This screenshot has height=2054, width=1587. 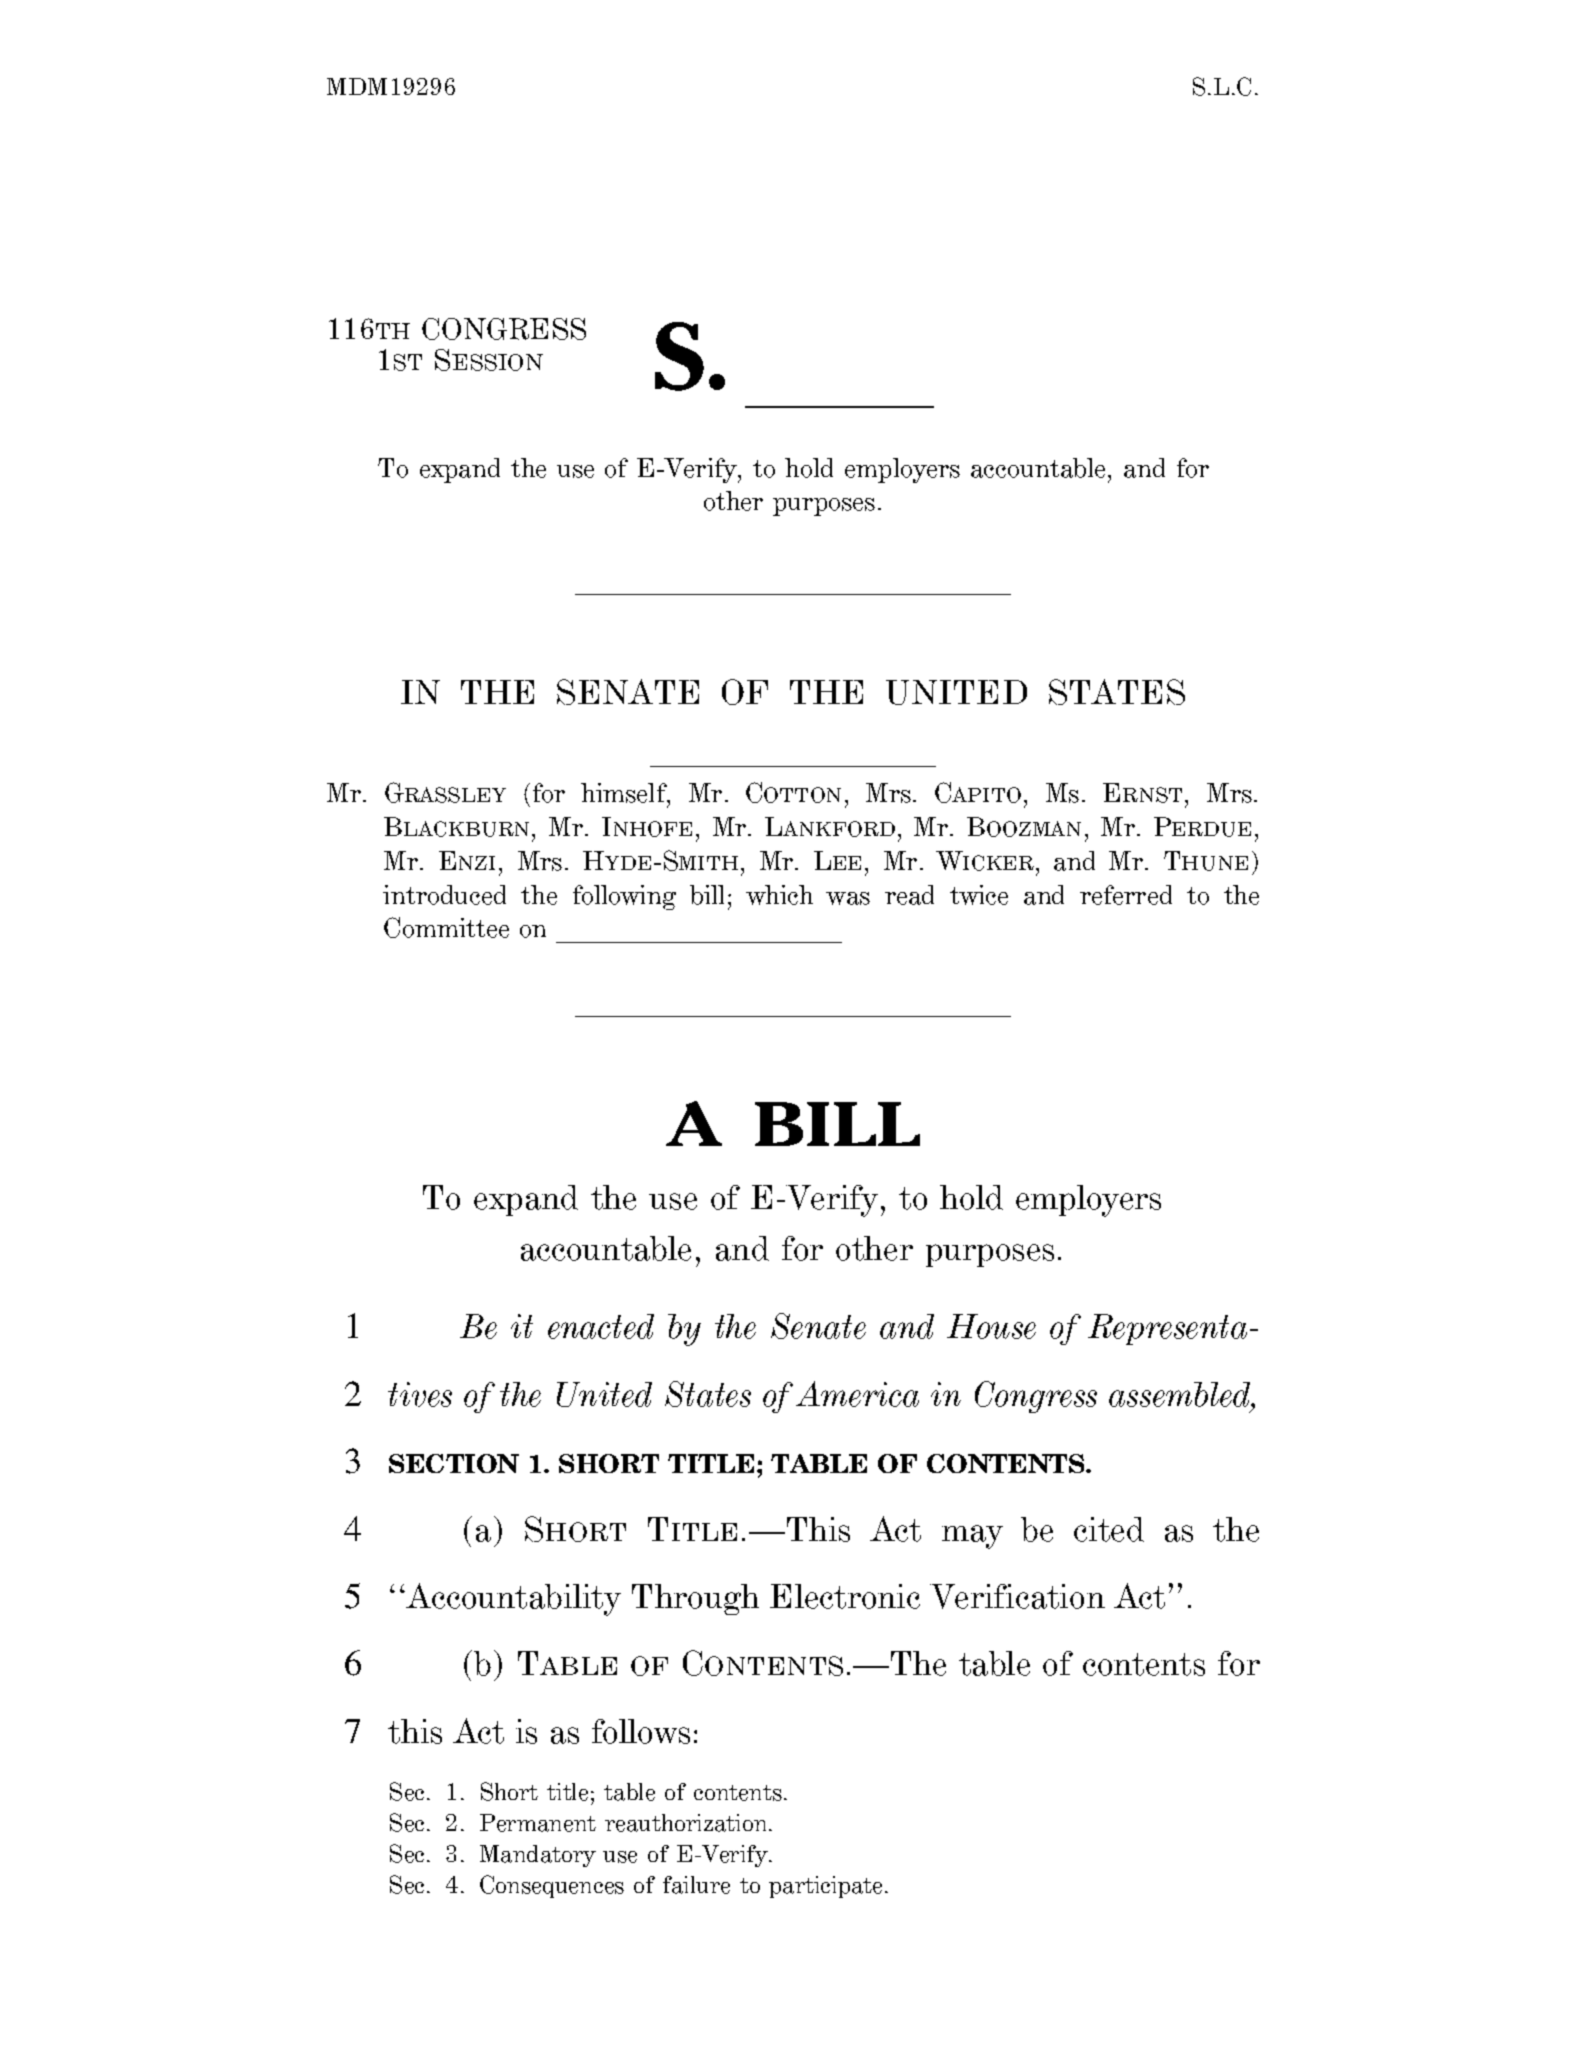 What do you see at coordinates (538, 1856) in the screenshot?
I see `Mandatory` at bounding box center [538, 1856].
